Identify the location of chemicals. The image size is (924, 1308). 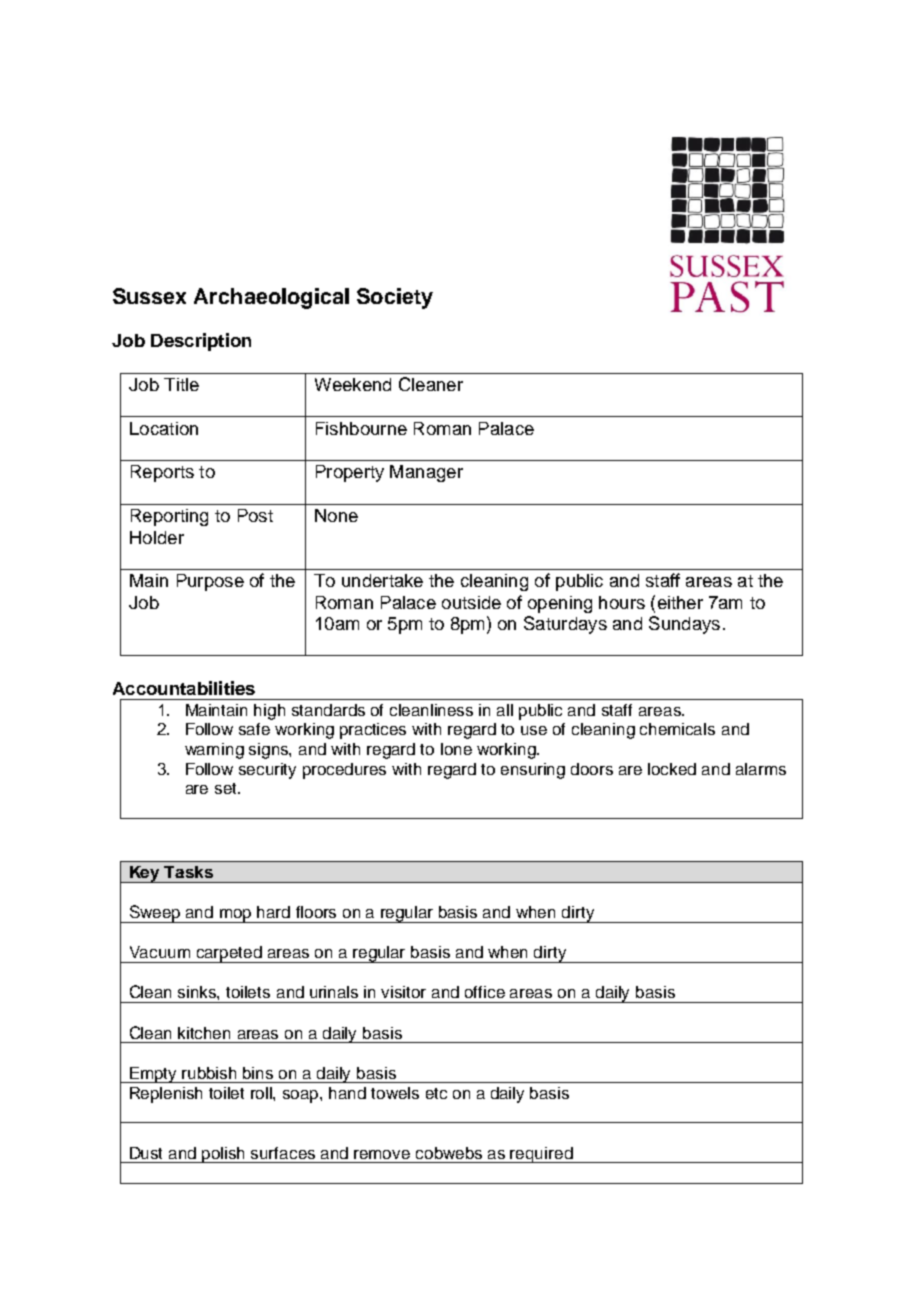
(677, 729).
